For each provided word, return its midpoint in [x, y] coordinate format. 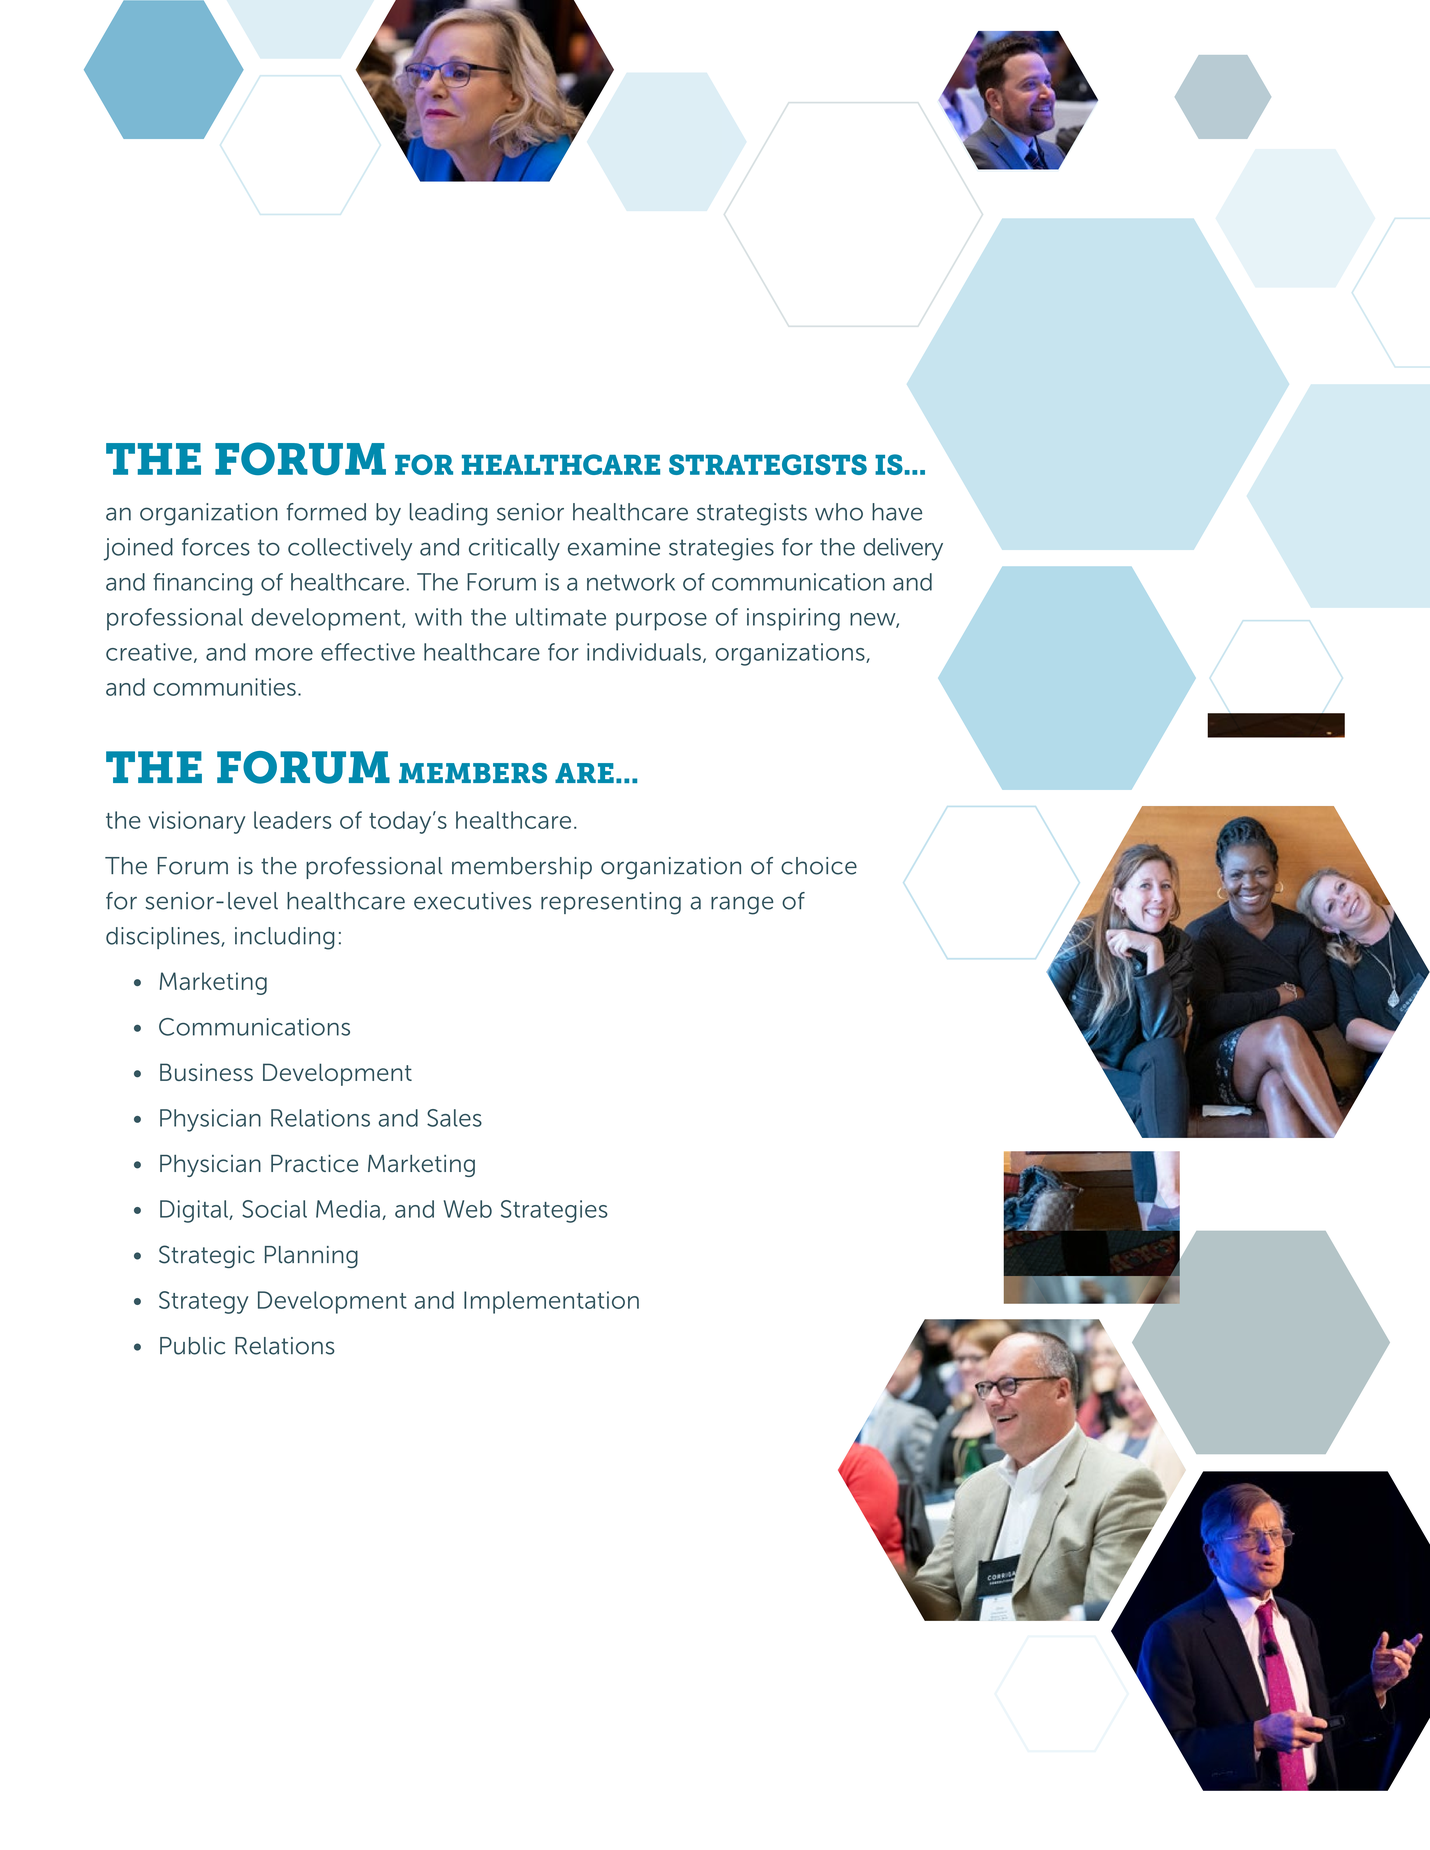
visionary [196, 822]
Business [206, 1072]
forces [216, 547]
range [742, 905]
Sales [454, 1118]
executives [472, 901]
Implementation [551, 1302]
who [839, 512]
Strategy [203, 1302]
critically [514, 549]
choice [819, 866]
